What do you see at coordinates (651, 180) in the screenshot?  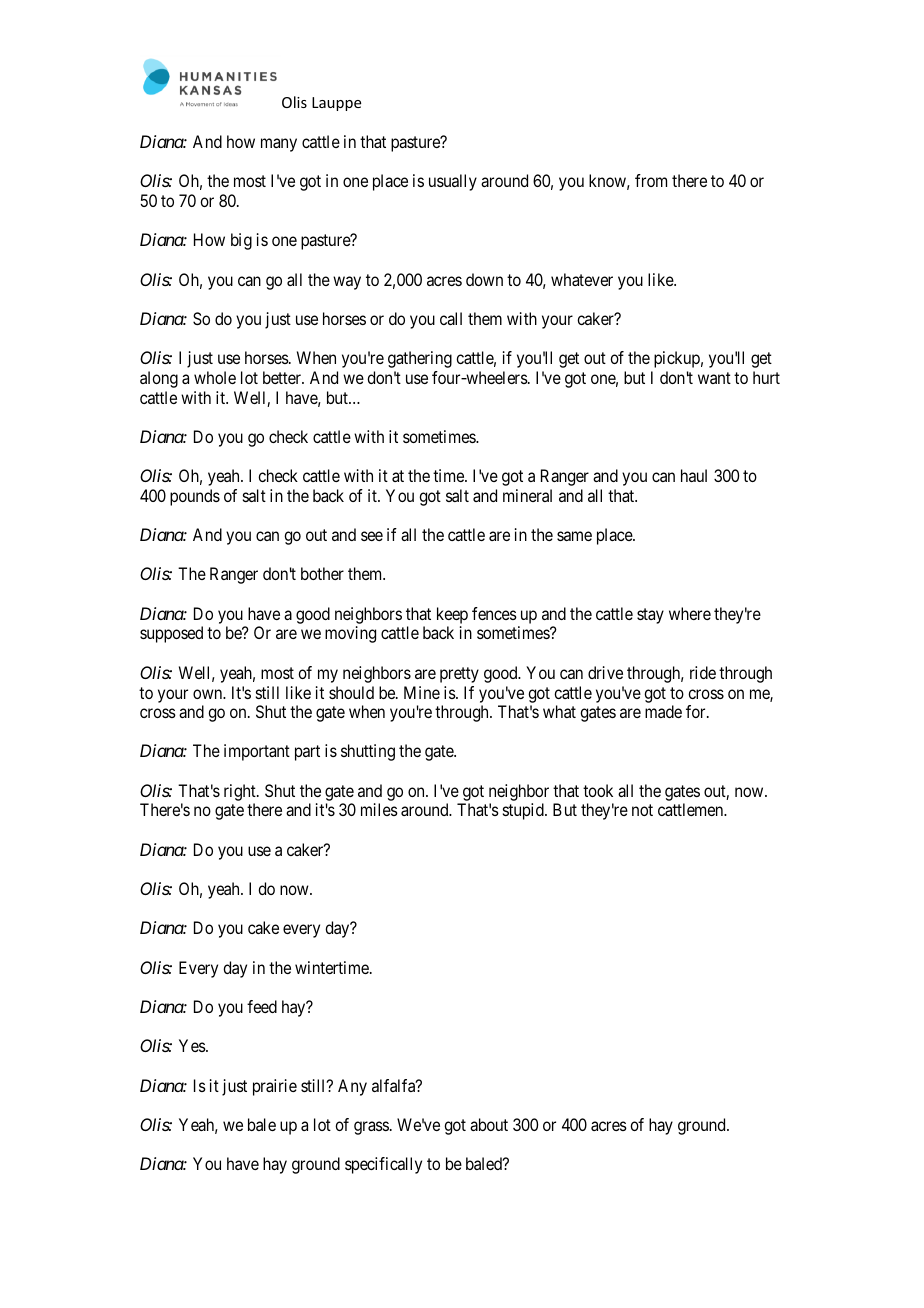 I see `from` at bounding box center [651, 180].
